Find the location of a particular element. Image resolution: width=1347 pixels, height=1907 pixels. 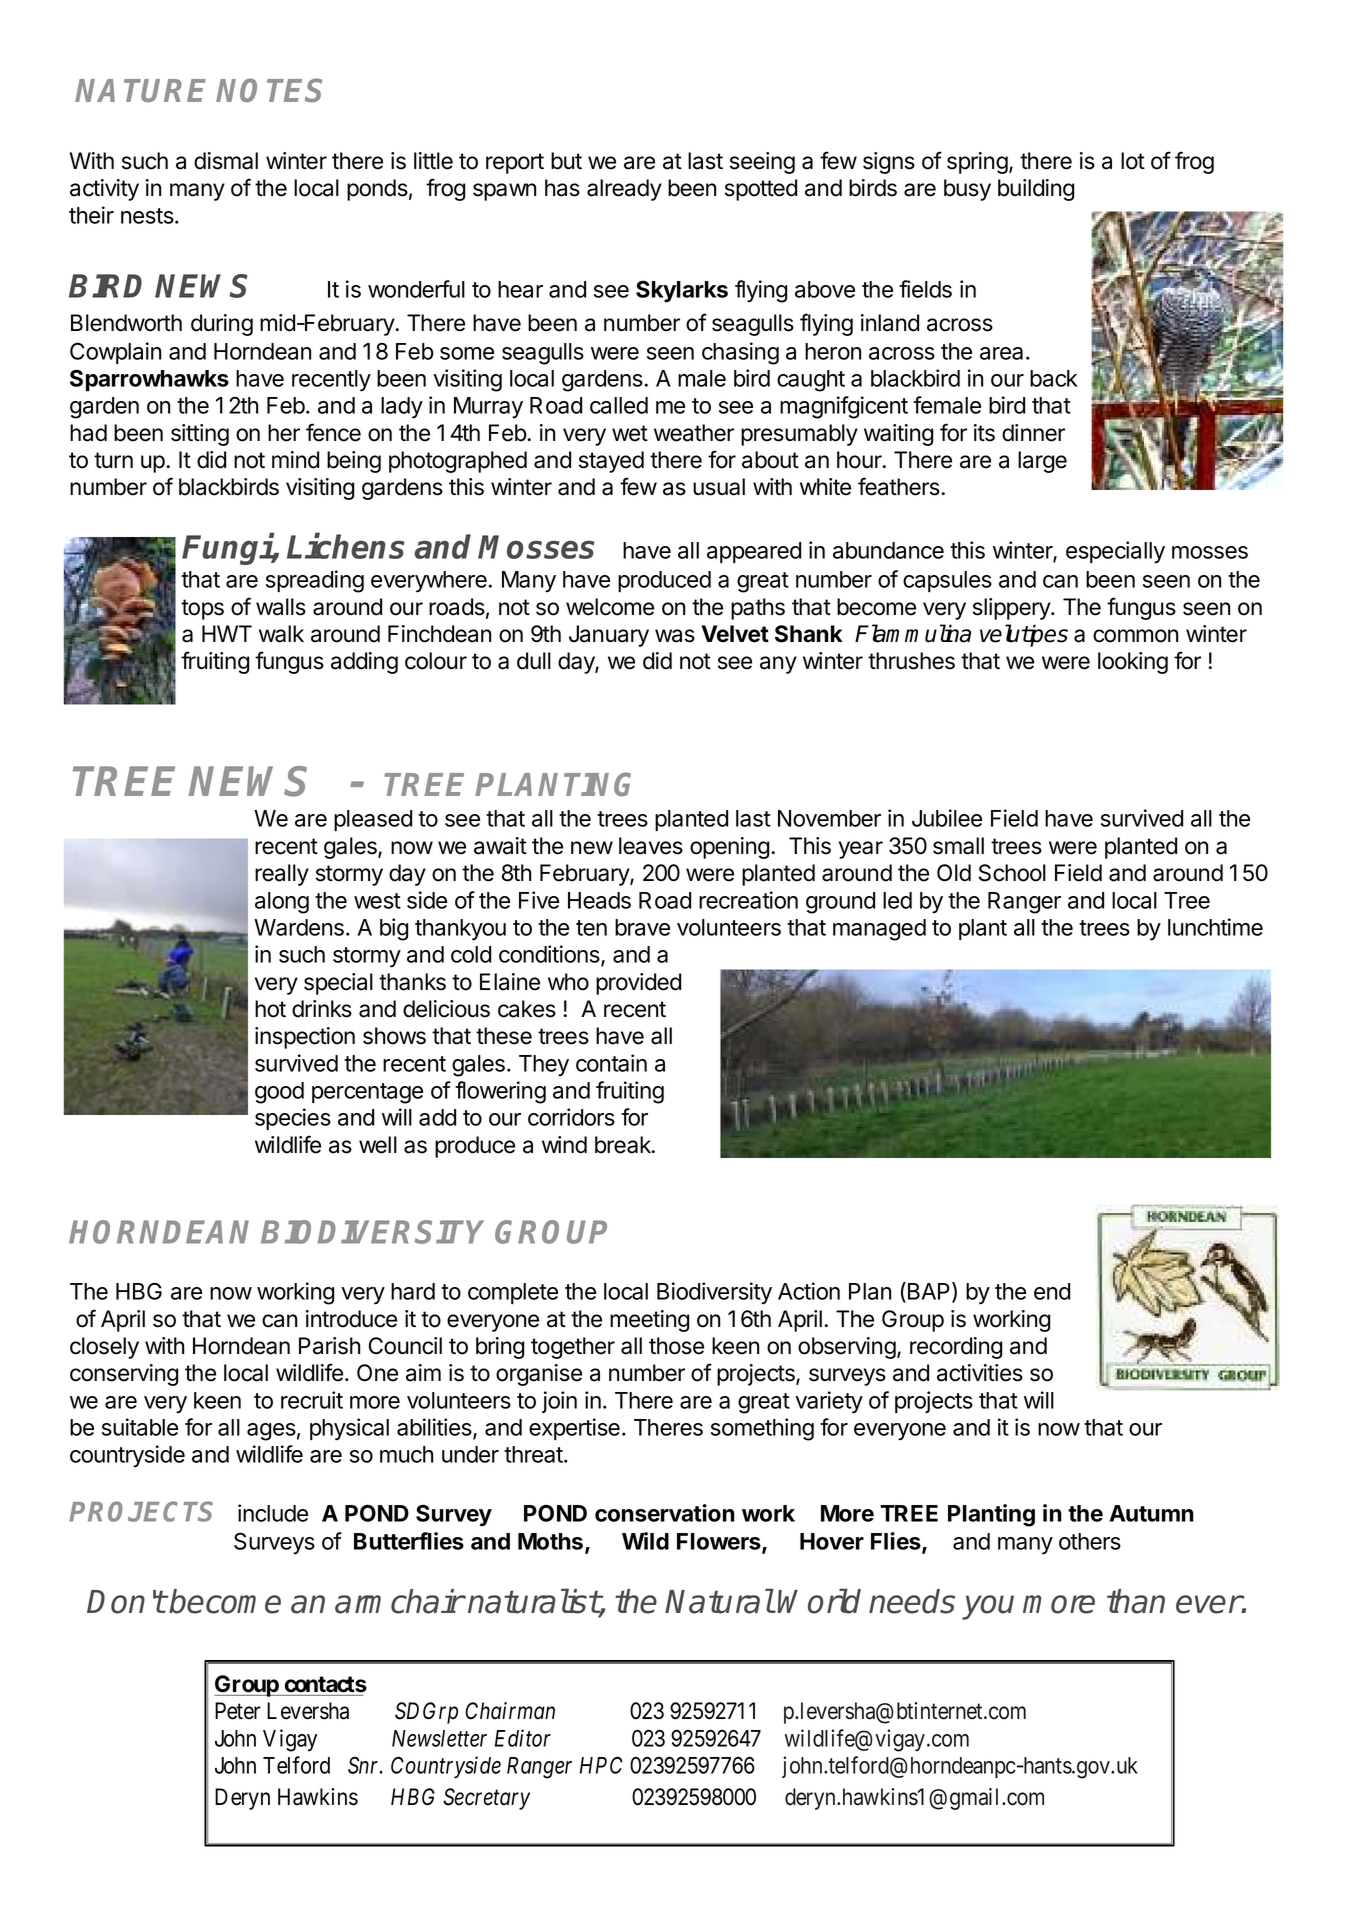

HPC is located at coordinates (601, 1765).
